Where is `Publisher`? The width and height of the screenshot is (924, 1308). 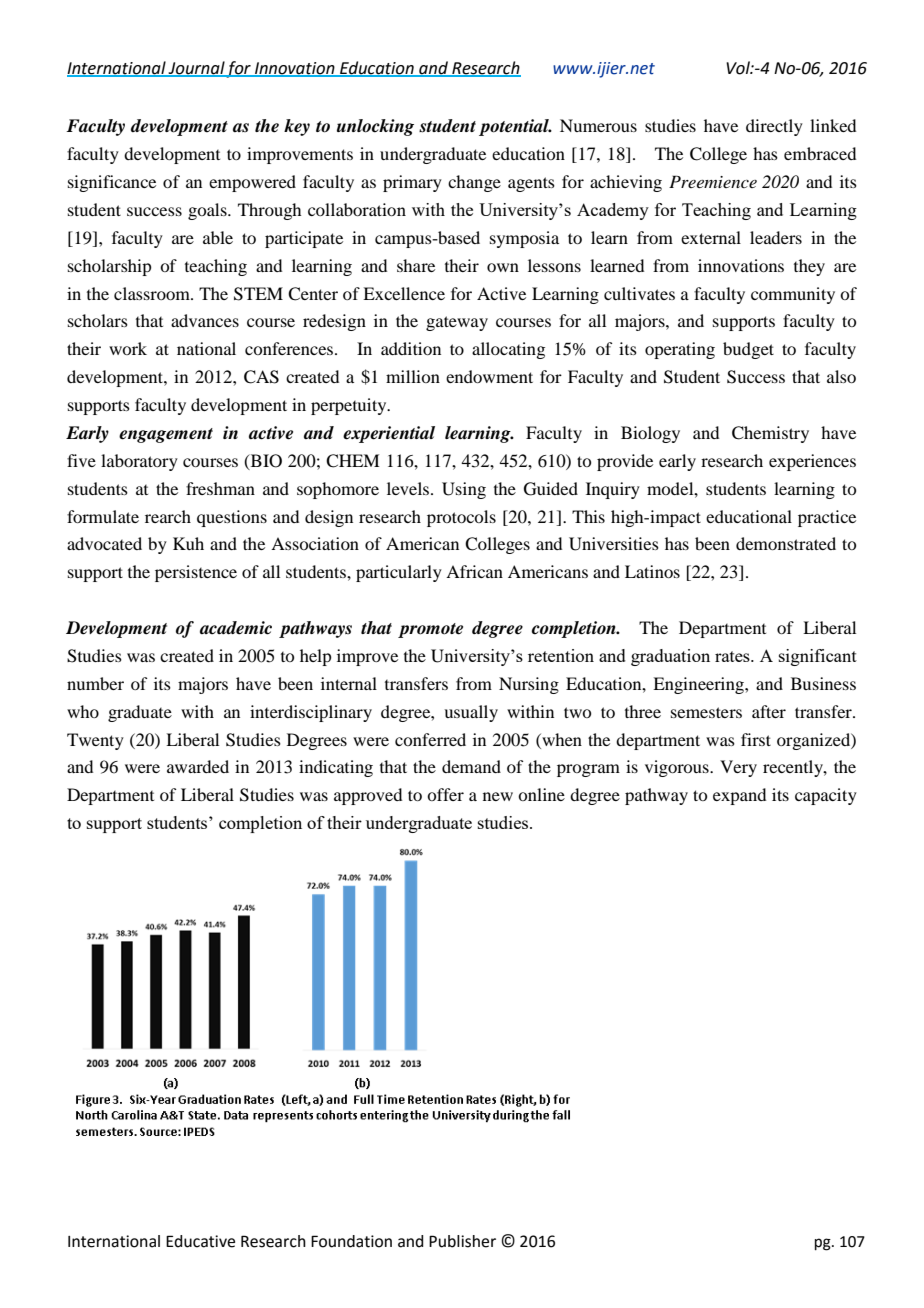 Publisher is located at coordinates (462, 1241).
